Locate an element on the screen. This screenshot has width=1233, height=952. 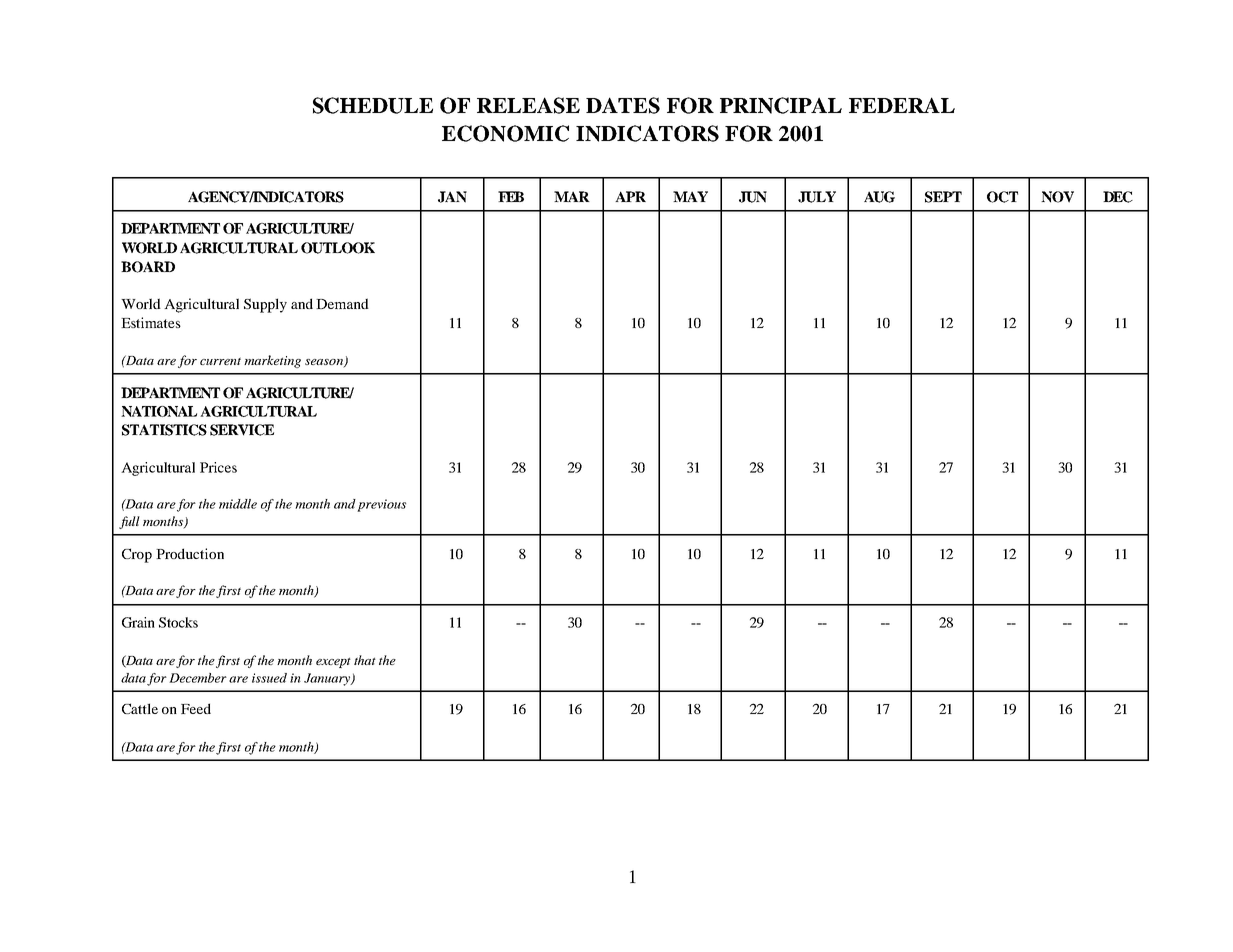
season is located at coordinates (325, 363).
